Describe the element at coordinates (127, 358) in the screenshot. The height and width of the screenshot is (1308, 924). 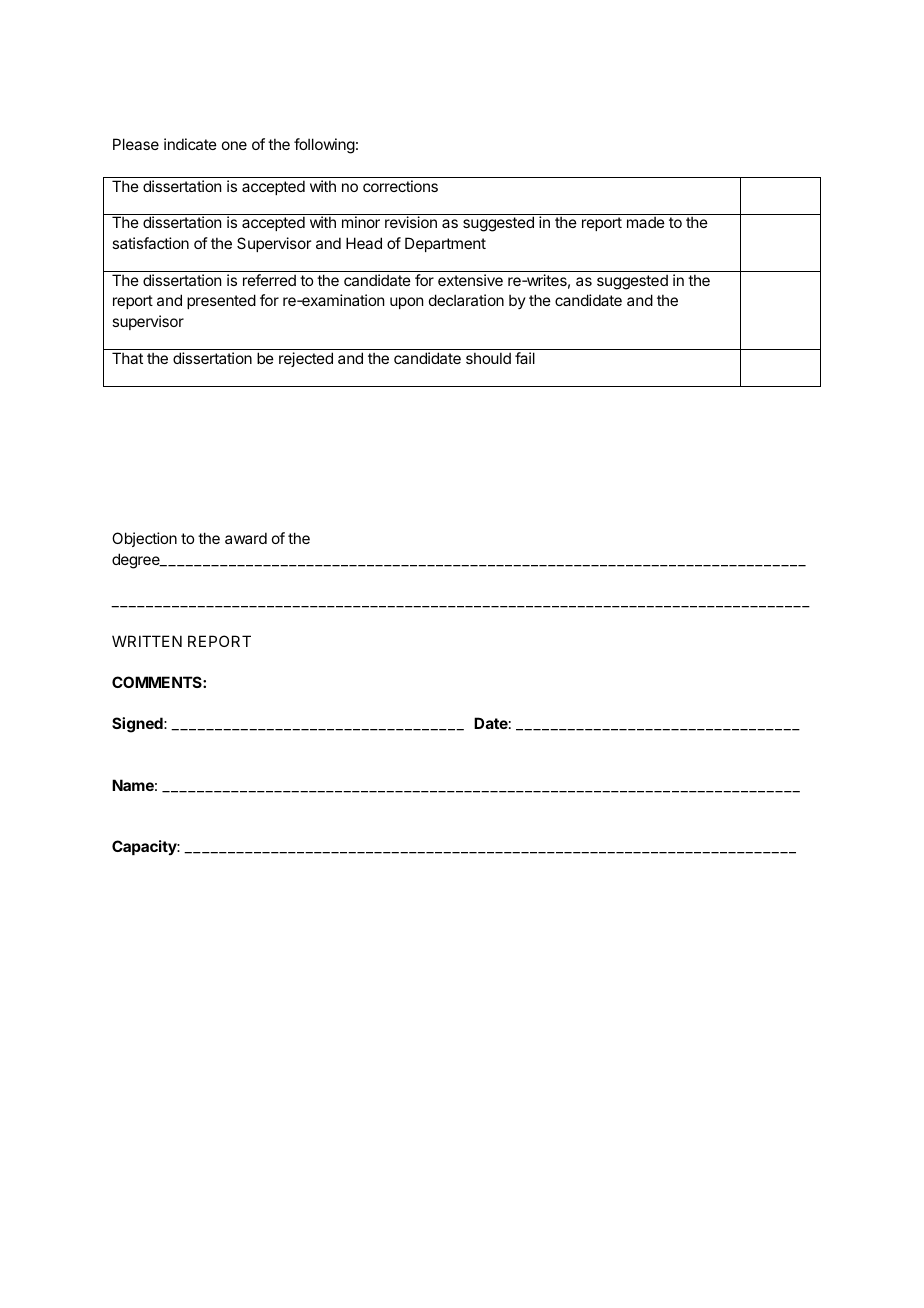
I see `That` at that location.
